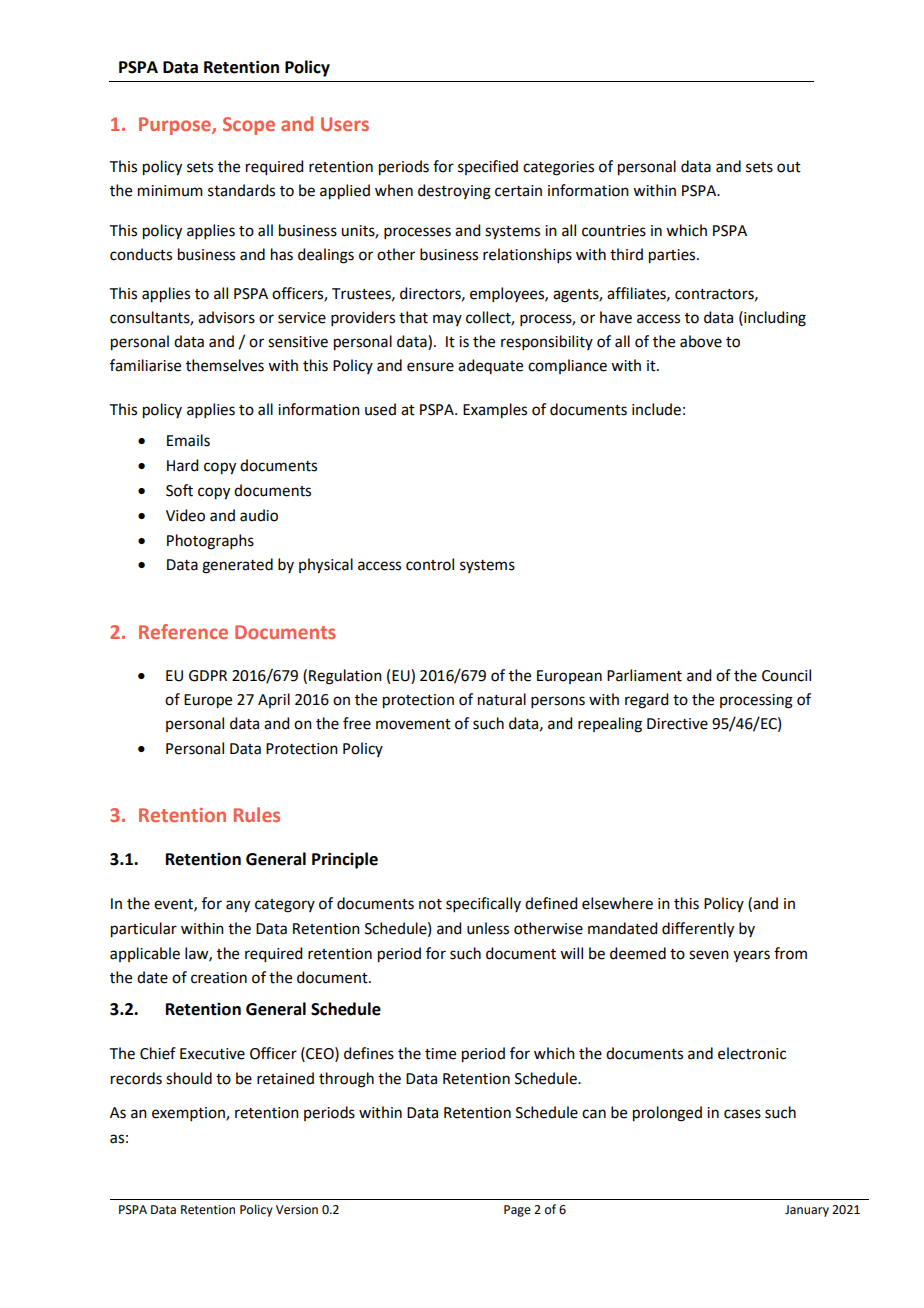 The height and width of the page is (1308, 924). What do you see at coordinates (502, 699) in the page?
I see `natural` at bounding box center [502, 699].
